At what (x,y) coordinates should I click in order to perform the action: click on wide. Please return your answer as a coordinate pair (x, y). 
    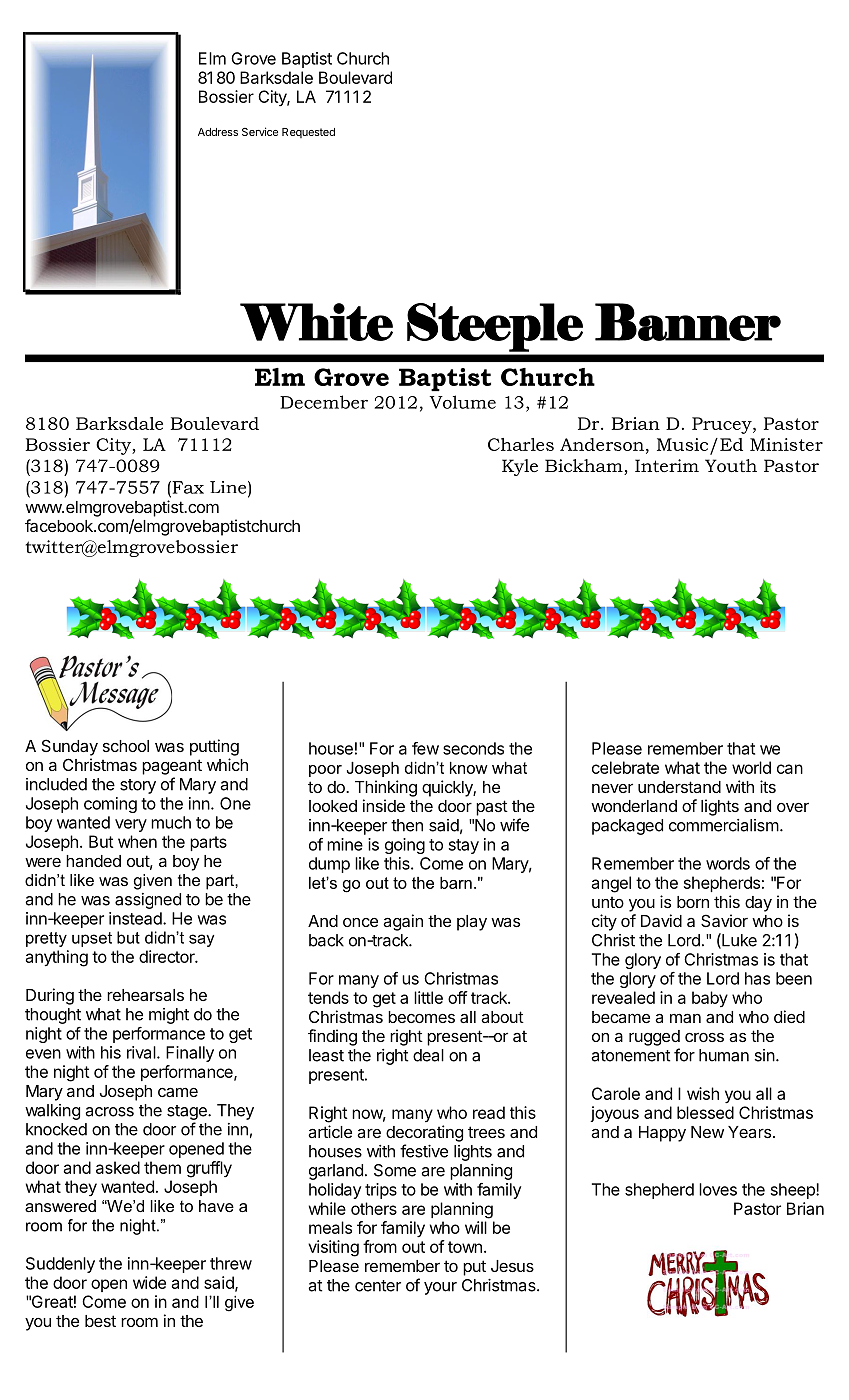
    Looking at the image, I should click on (149, 1282).
